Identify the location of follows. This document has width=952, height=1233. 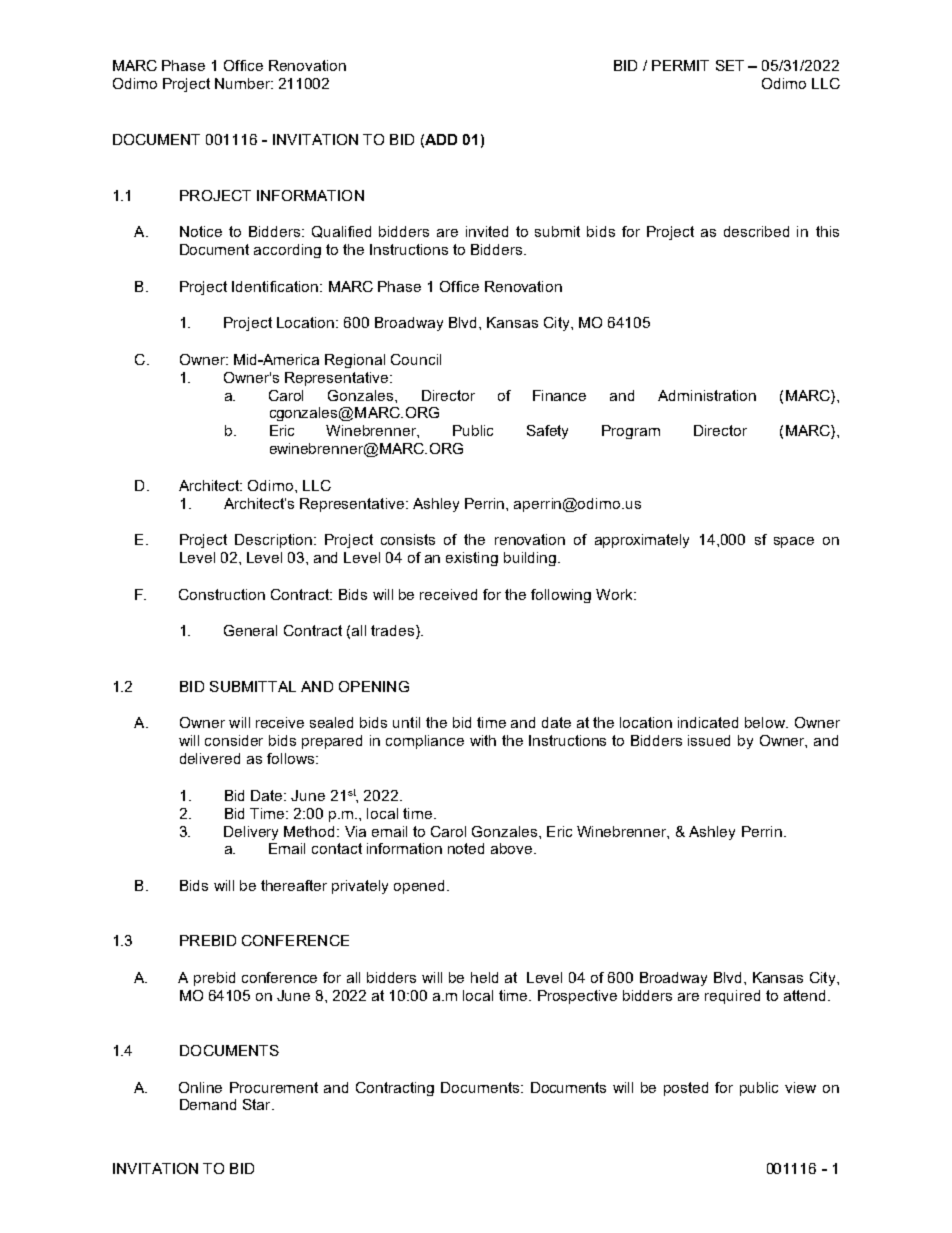
(292, 758).
